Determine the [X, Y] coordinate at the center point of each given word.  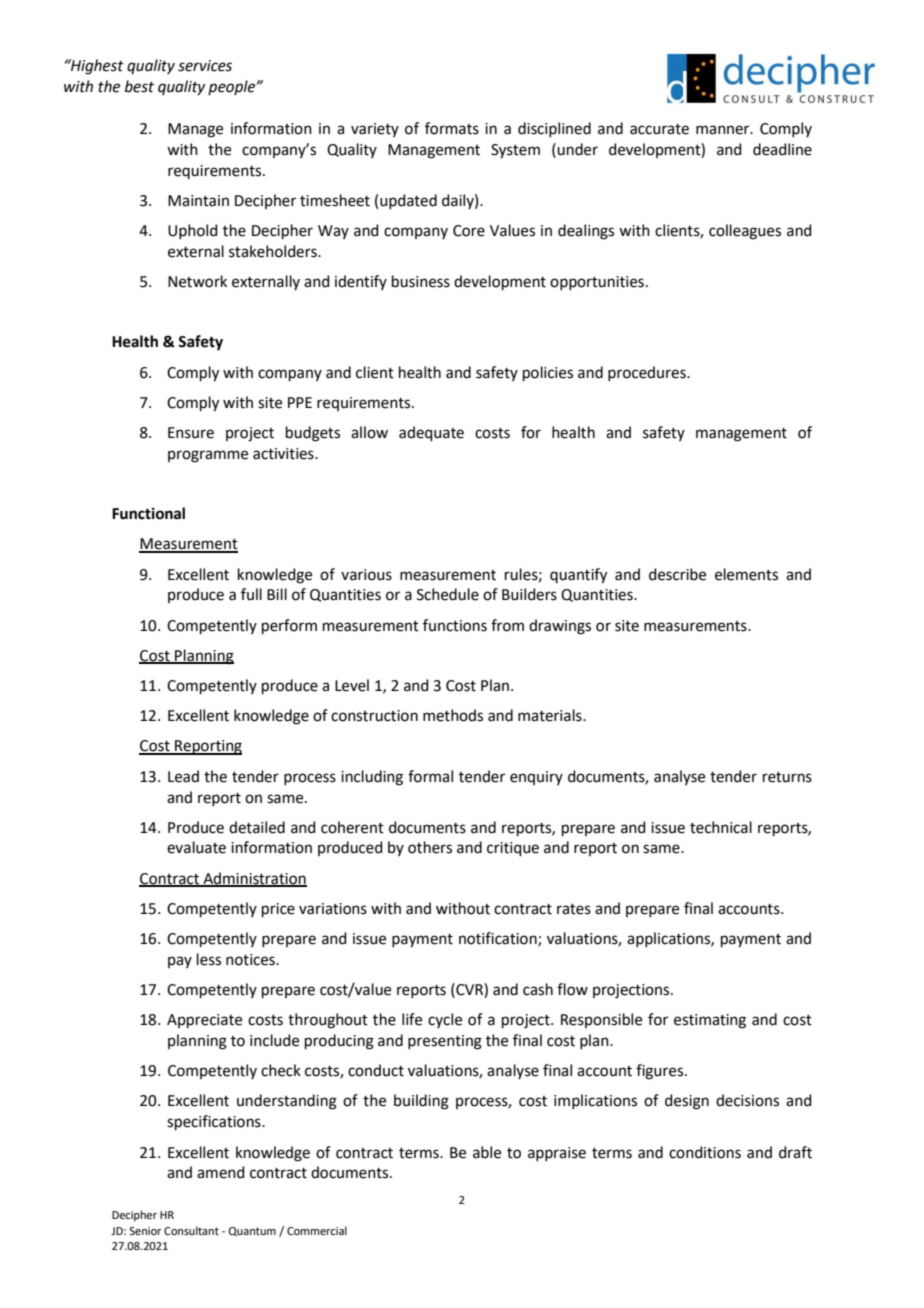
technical [721, 827]
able [487, 1152]
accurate [659, 129]
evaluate [196, 847]
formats [452, 128]
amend [221, 1172]
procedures [648, 373]
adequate [431, 433]
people [233, 87]
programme [208, 456]
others [430, 847]
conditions [705, 1152]
